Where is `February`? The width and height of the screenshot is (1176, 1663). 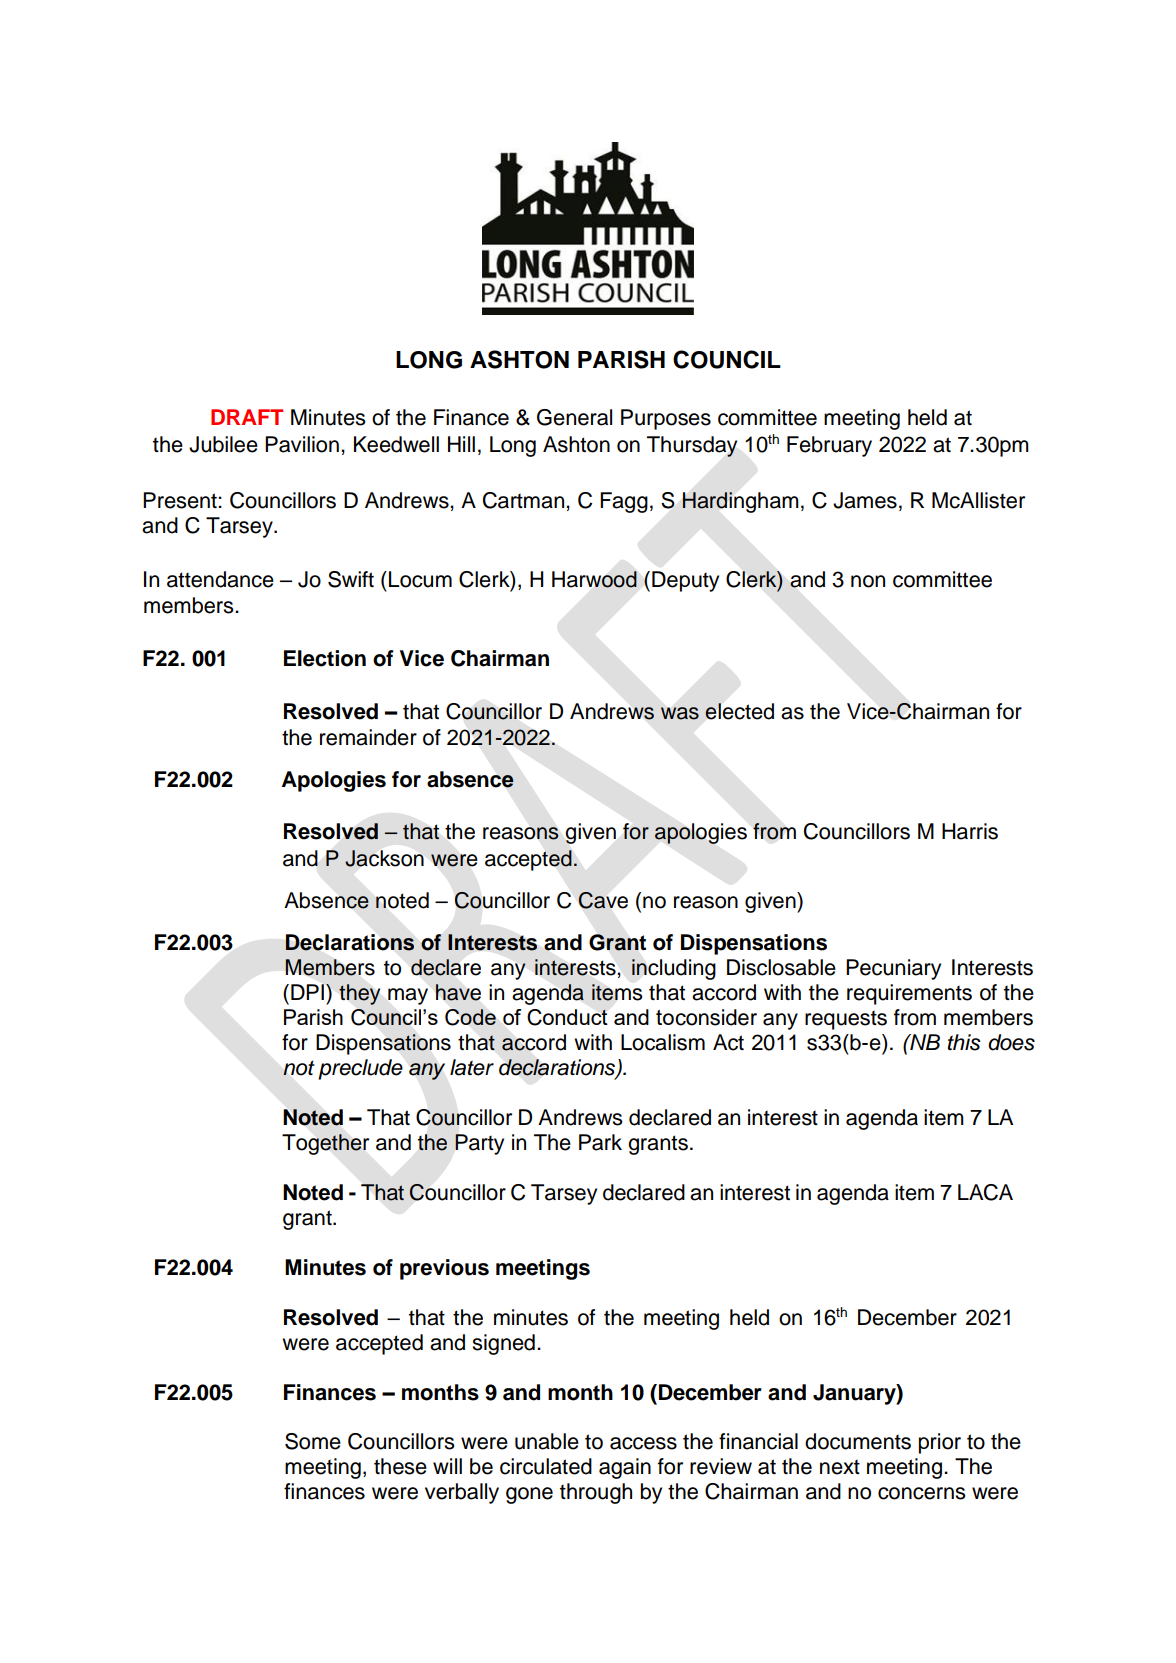
February is located at coordinates (829, 446).
